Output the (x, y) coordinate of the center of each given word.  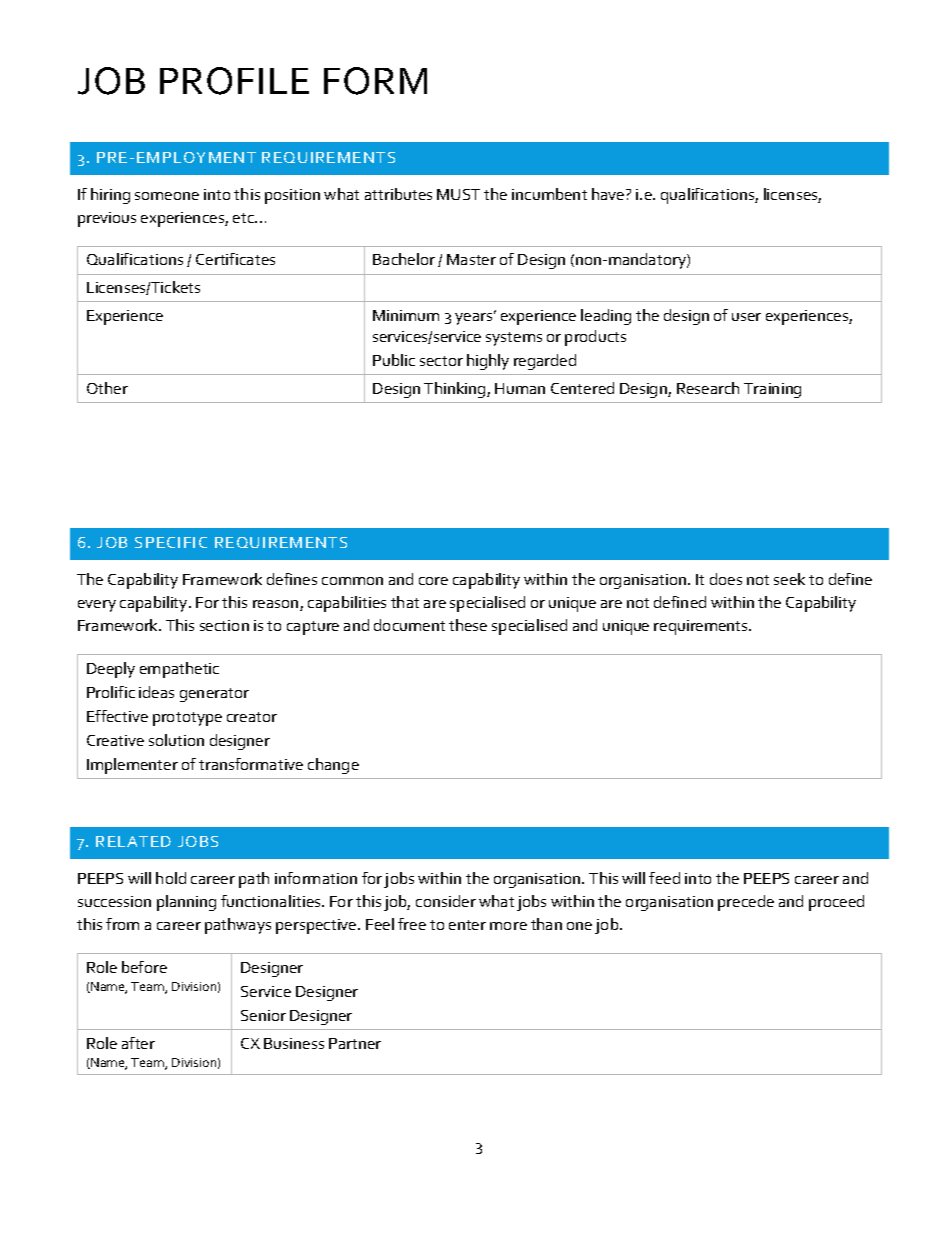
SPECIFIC (171, 542)
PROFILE (234, 81)
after (138, 1043)
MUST (458, 194)
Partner (355, 1043)
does (726, 579)
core (433, 581)
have (609, 194)
